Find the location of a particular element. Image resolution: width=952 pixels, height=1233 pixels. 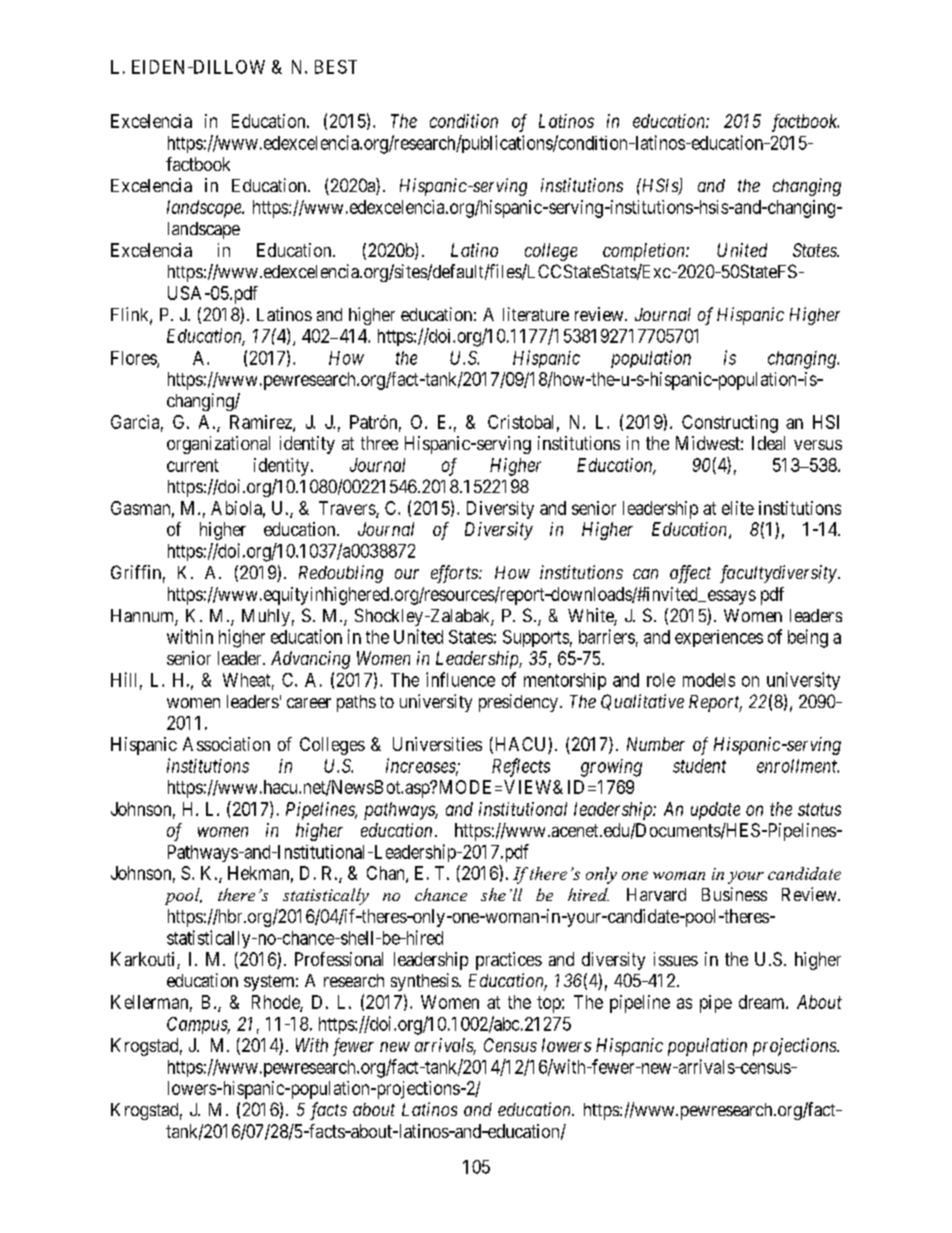

completion is located at coordinates (645, 252).
